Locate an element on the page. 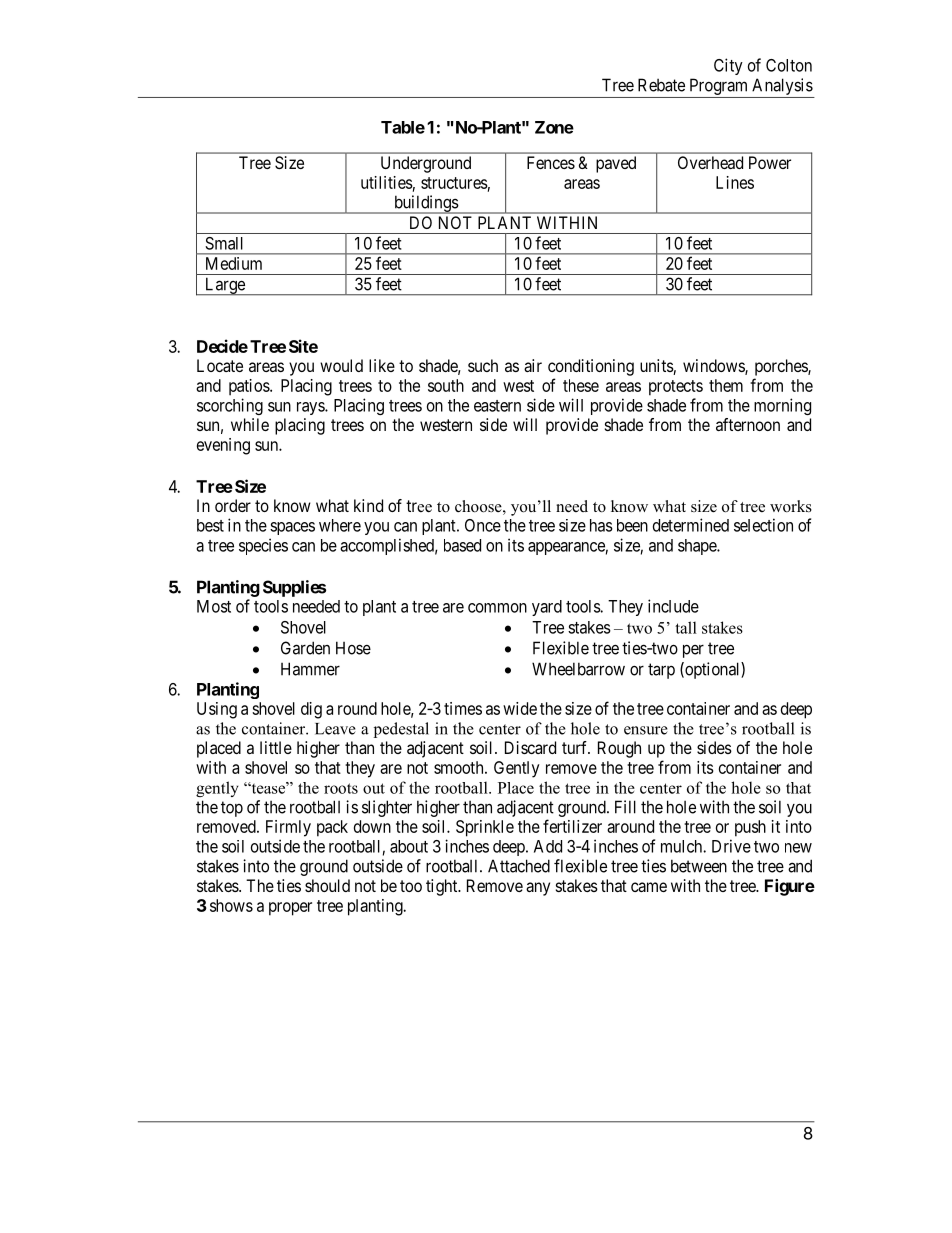 This image has width=952, height=1233. Program is located at coordinates (718, 86).
